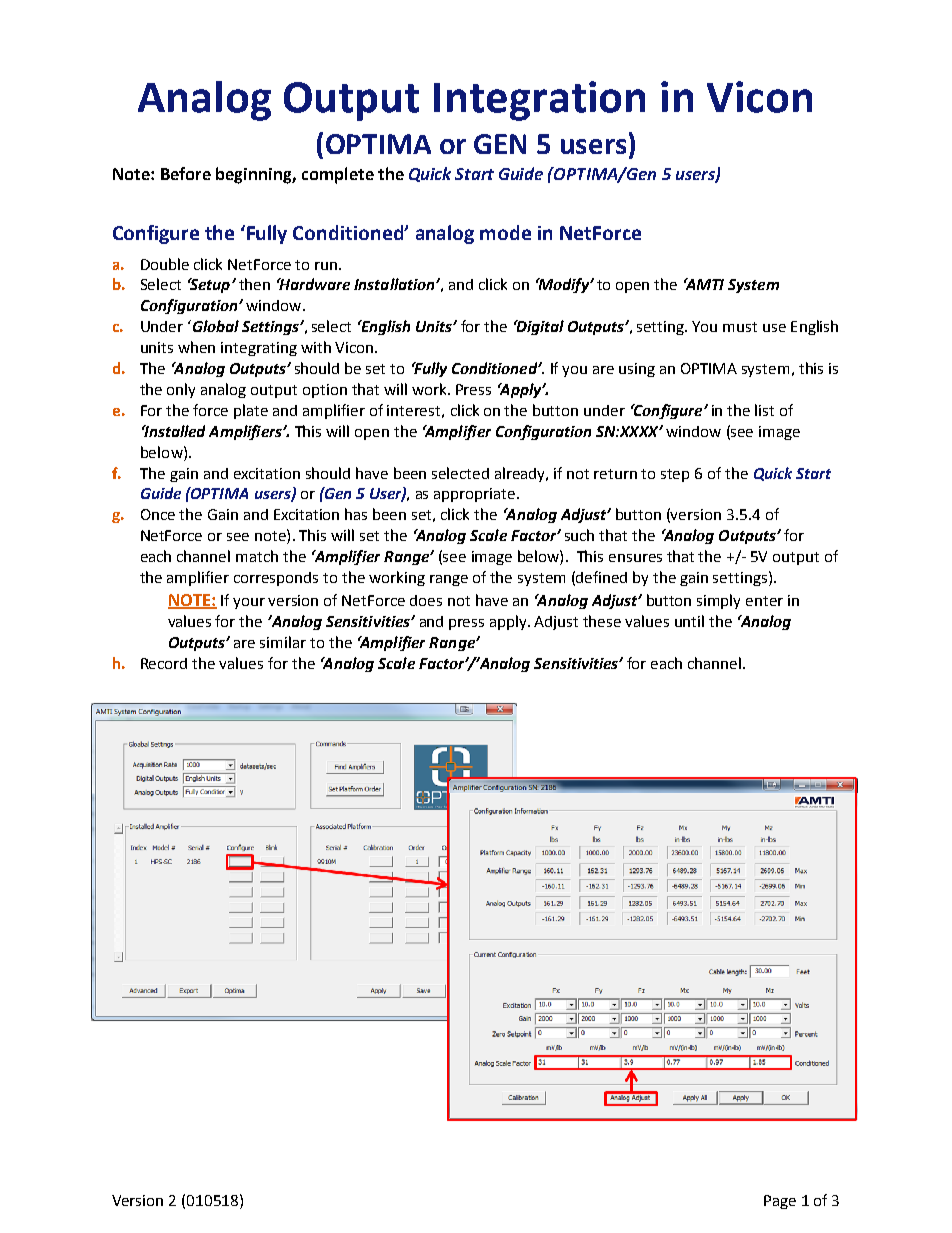  I want to click on must, so click(740, 327).
